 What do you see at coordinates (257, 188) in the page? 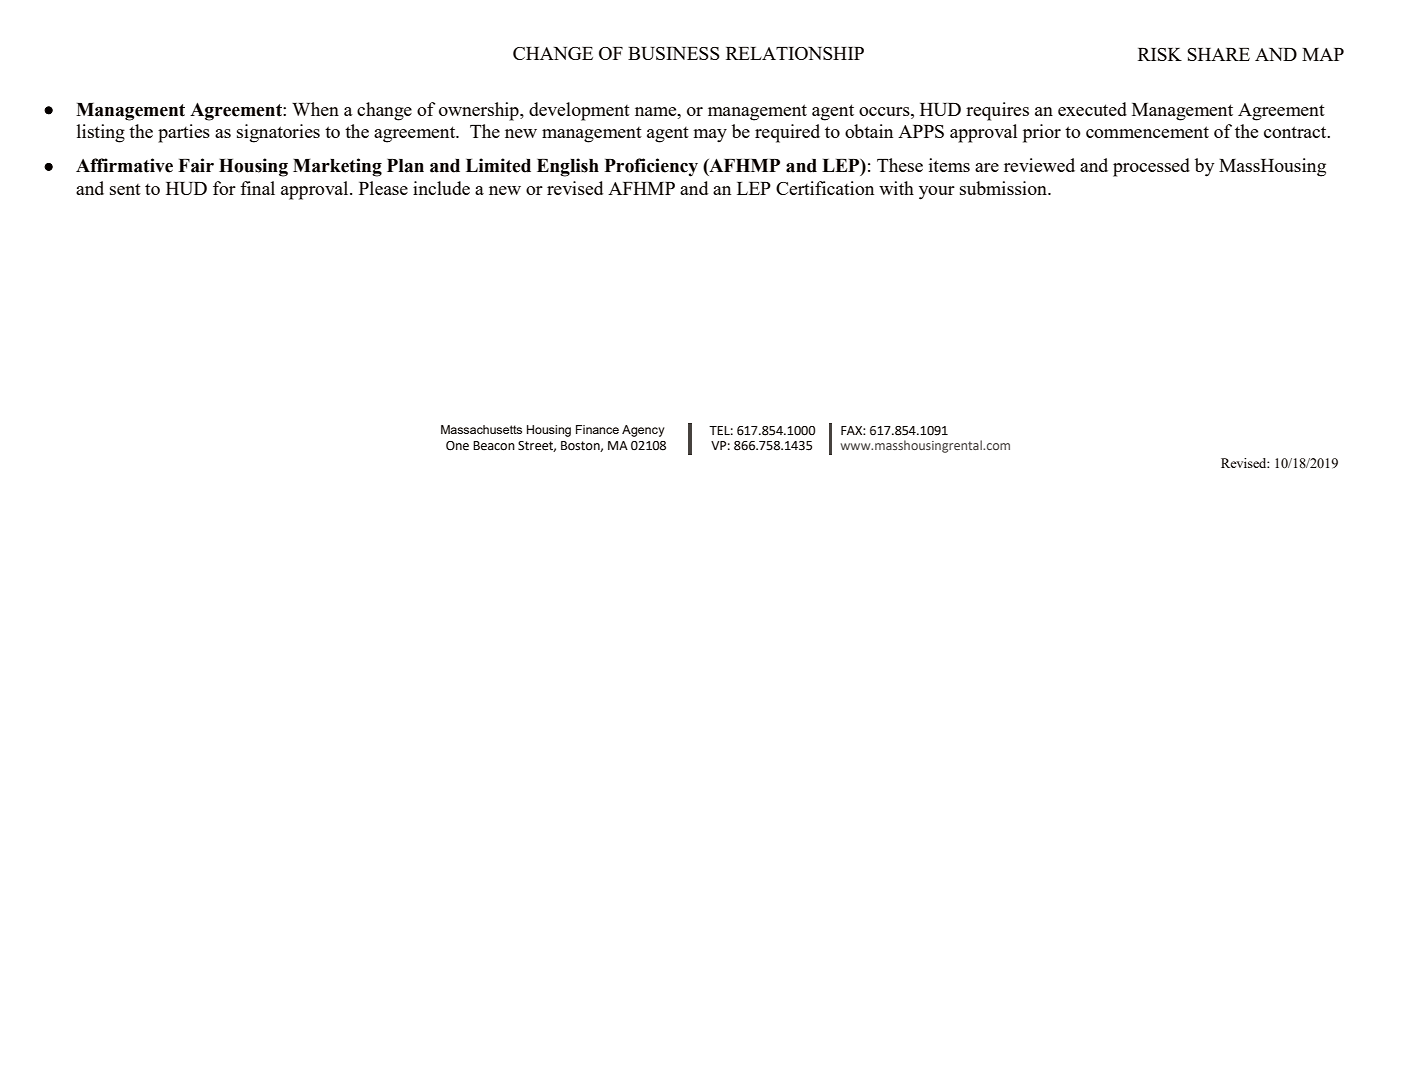
I see `final` at bounding box center [257, 188].
